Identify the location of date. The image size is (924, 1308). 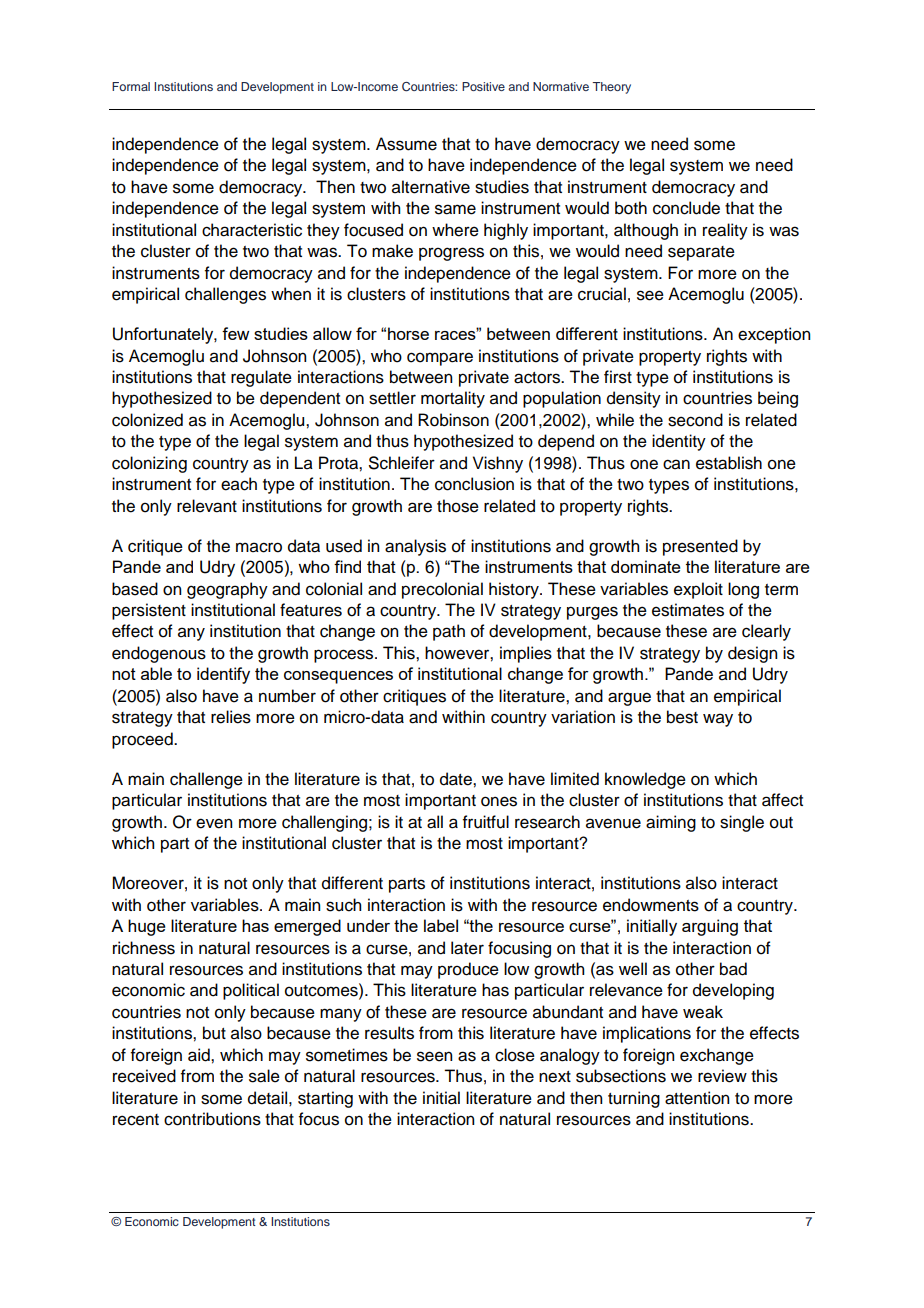
(457, 779).
